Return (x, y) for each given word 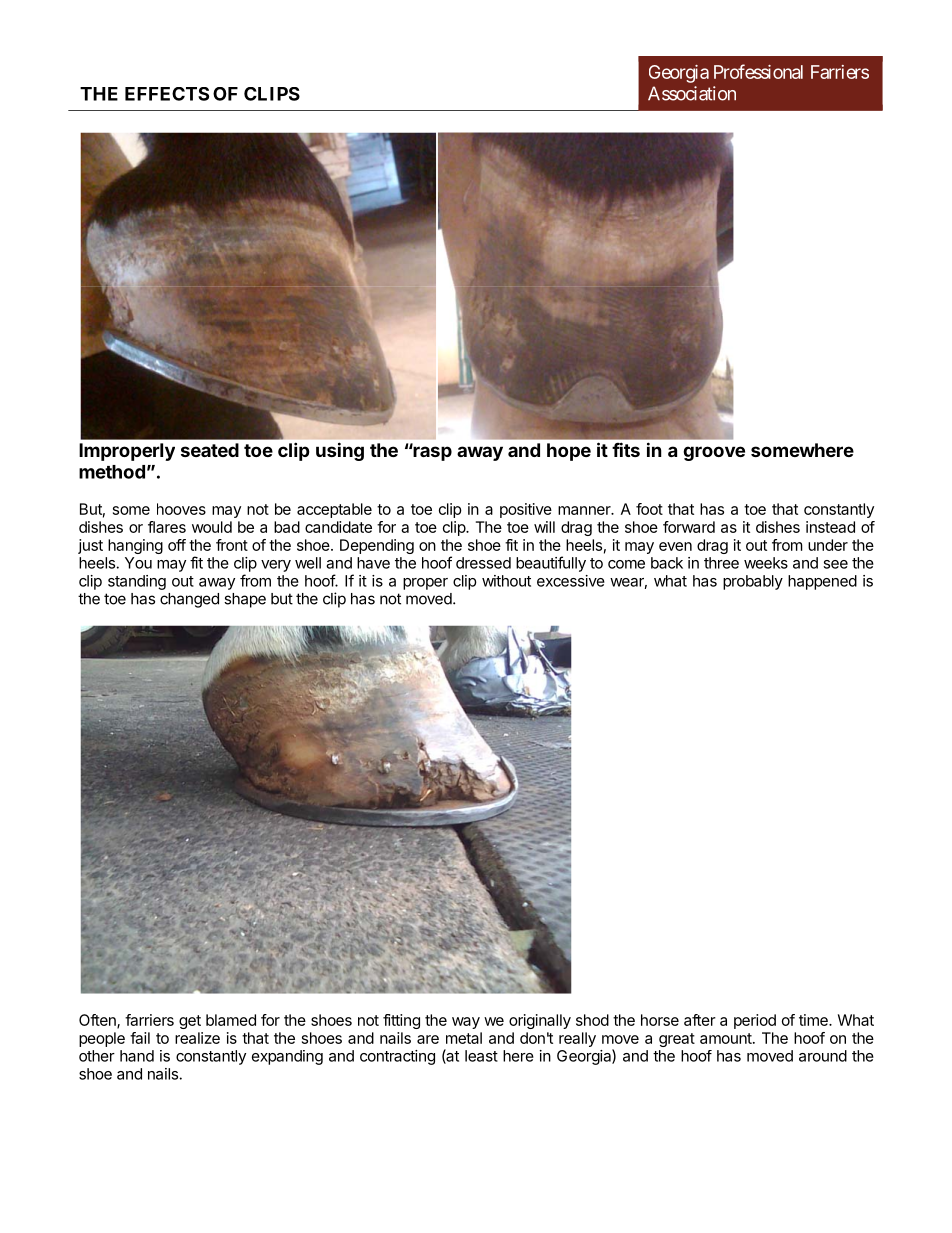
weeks (766, 563)
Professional (758, 71)
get (190, 1022)
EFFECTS (167, 94)
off (177, 545)
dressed (483, 563)
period (755, 1021)
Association (692, 93)
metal (464, 1038)
